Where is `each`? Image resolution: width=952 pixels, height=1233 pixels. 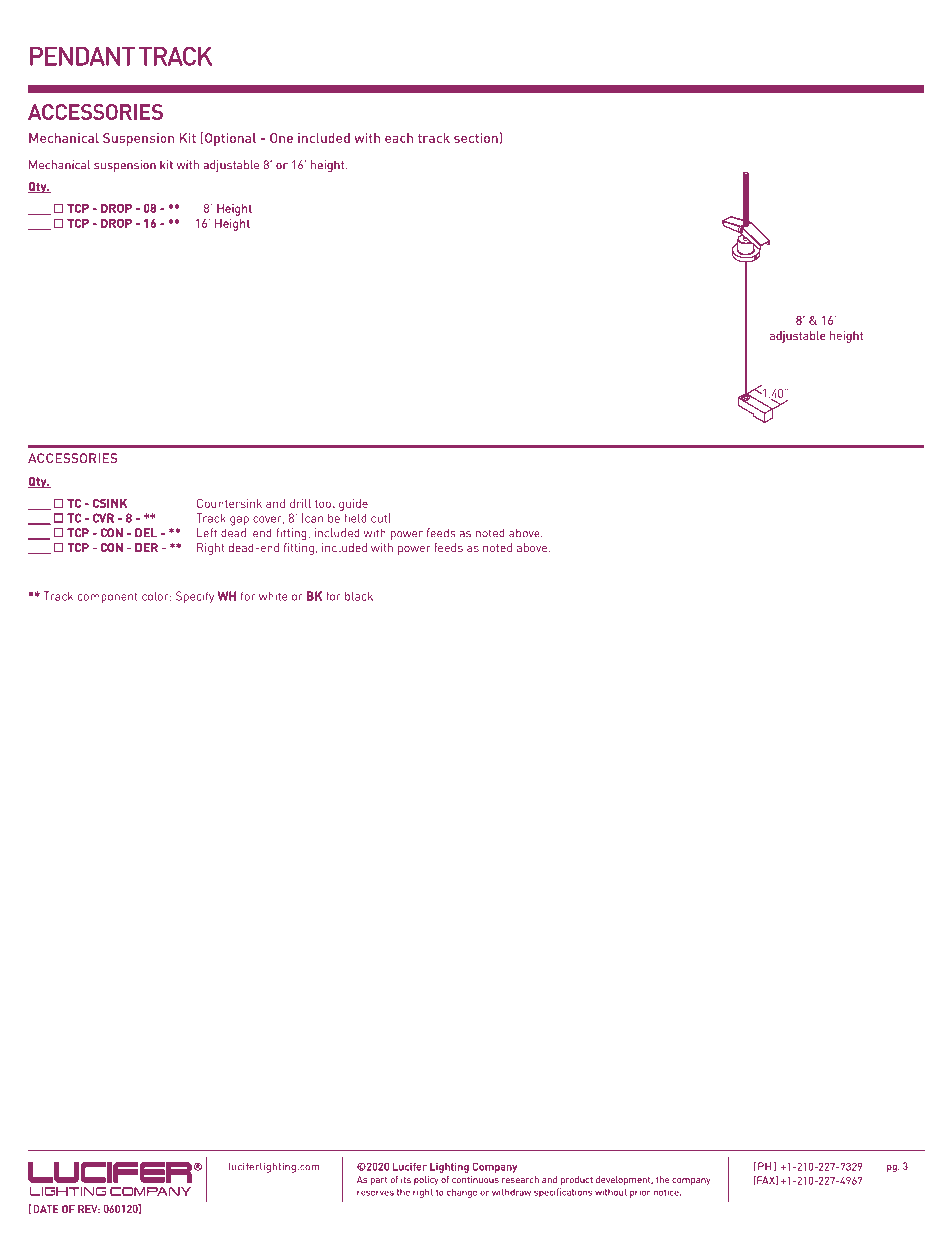
each is located at coordinates (399, 138).
